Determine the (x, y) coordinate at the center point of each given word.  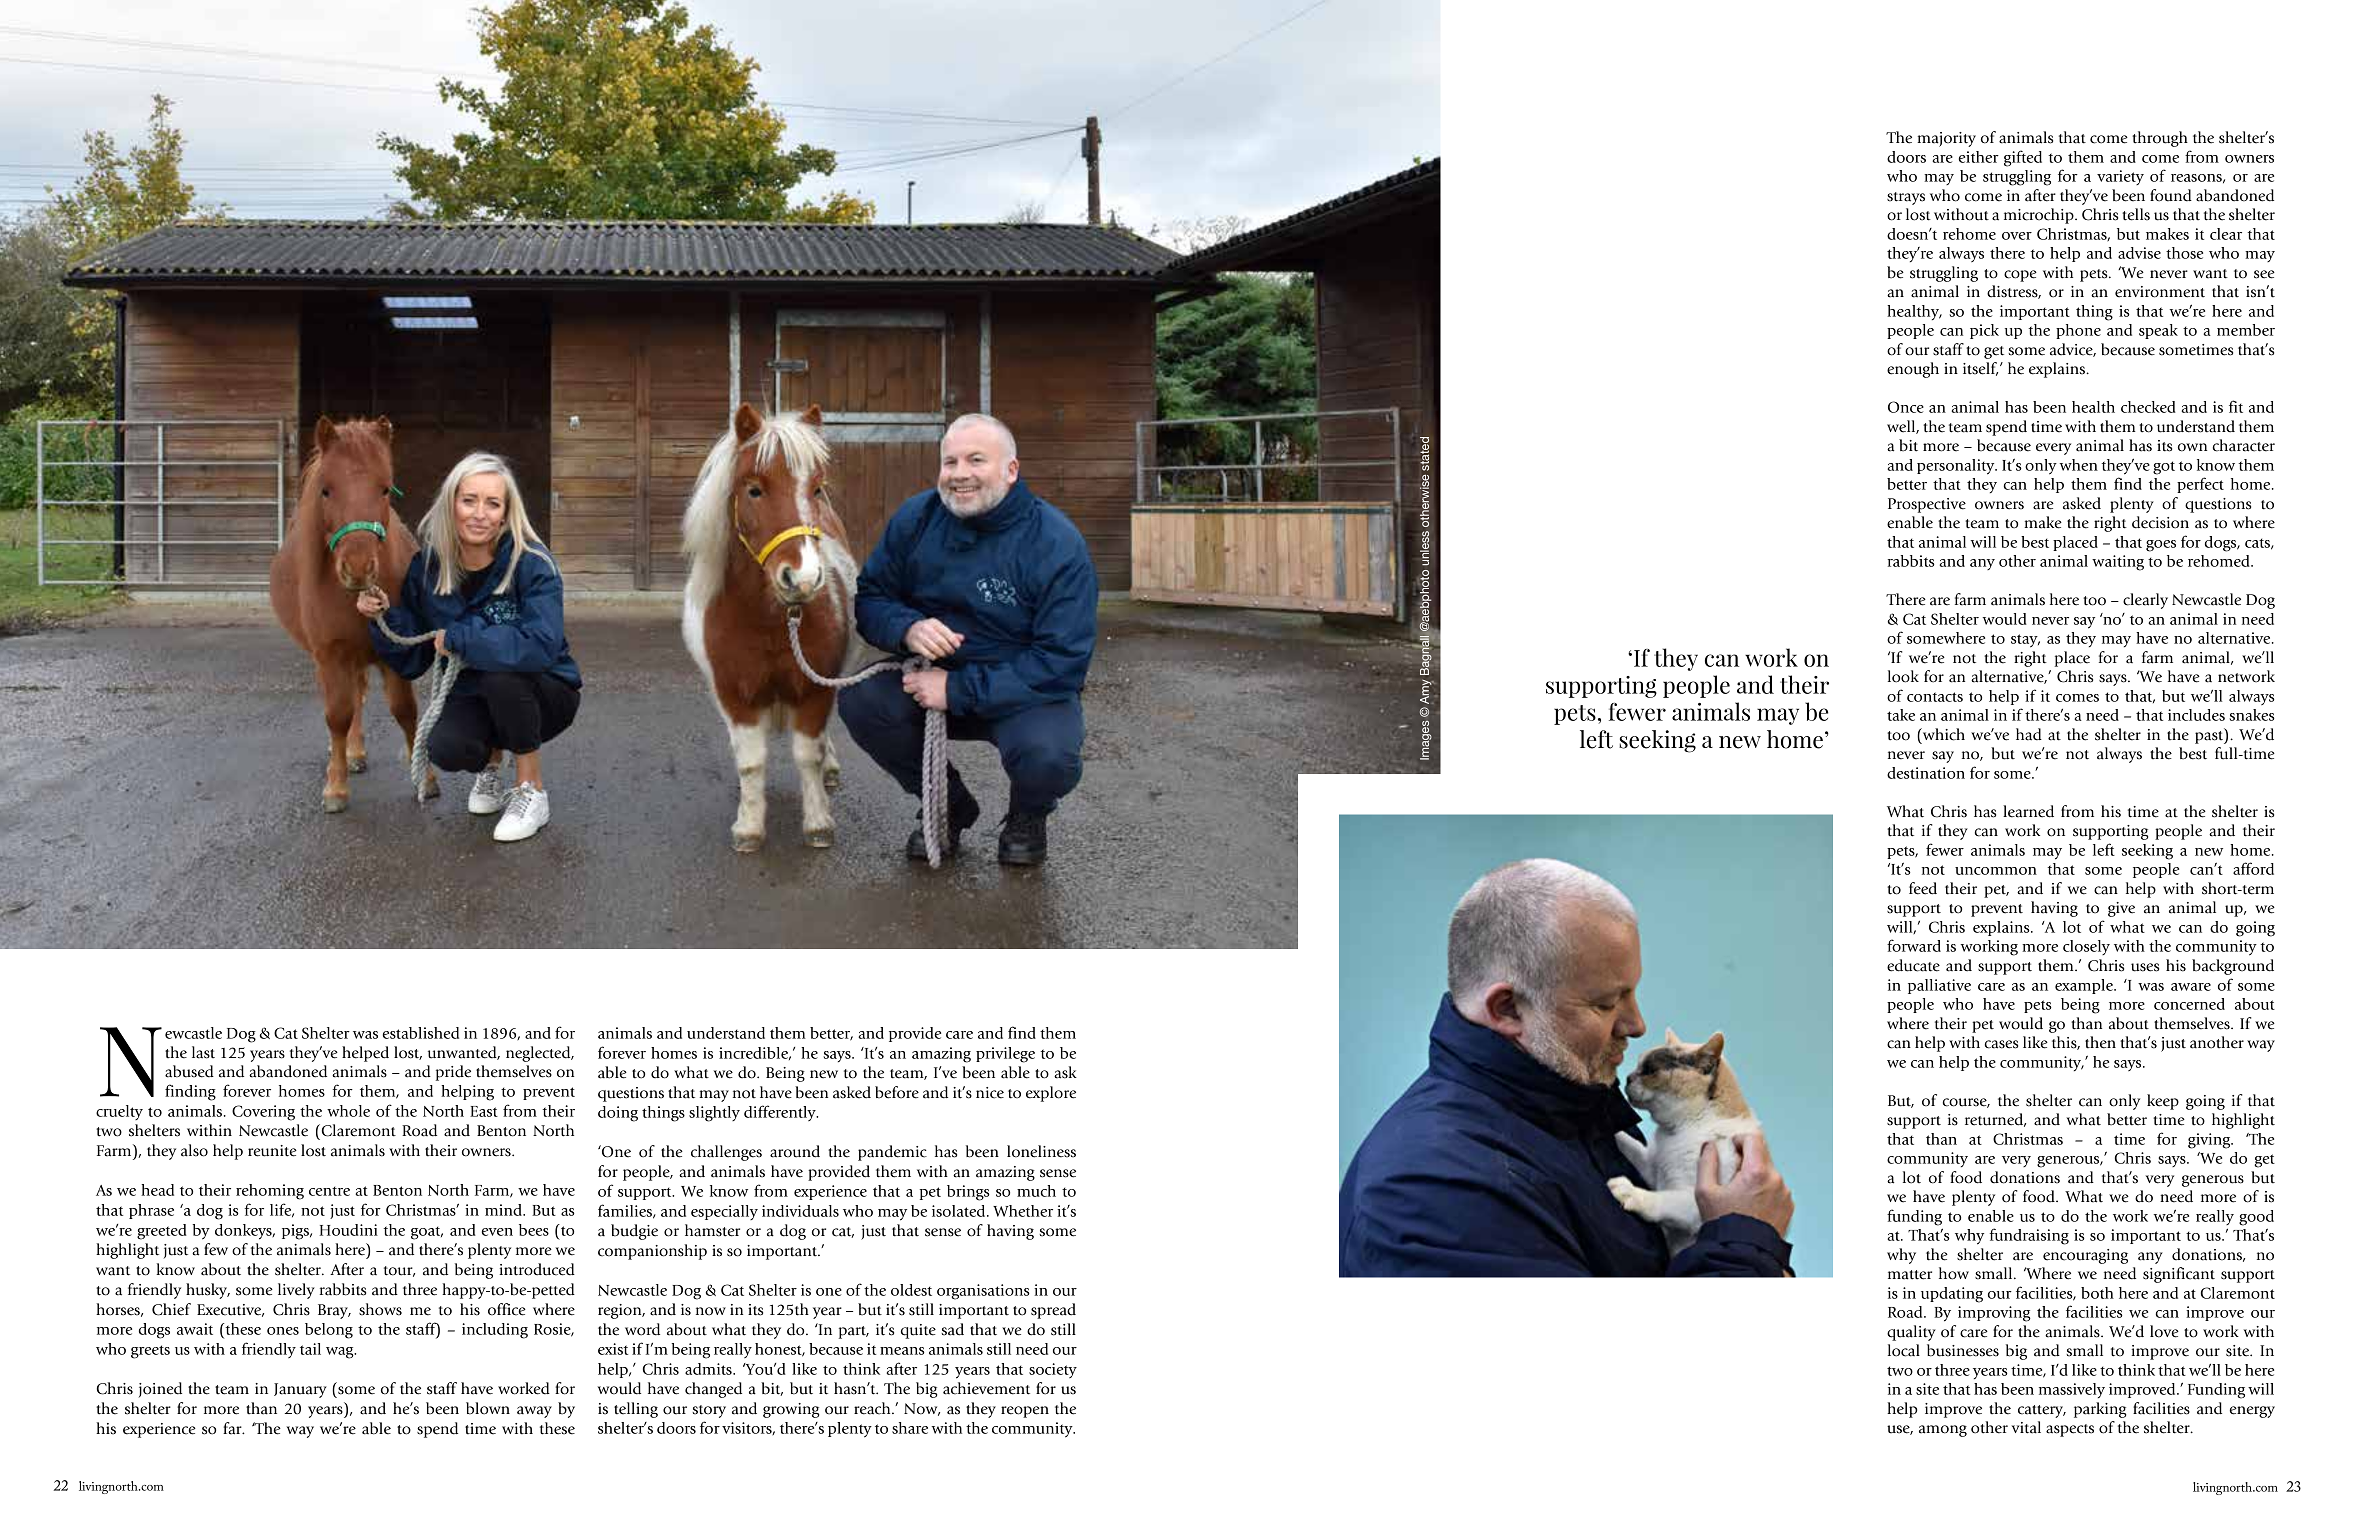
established (421, 1033)
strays (1906, 198)
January (300, 1390)
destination (1926, 773)
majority (1946, 139)
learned (2028, 811)
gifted (2023, 158)
